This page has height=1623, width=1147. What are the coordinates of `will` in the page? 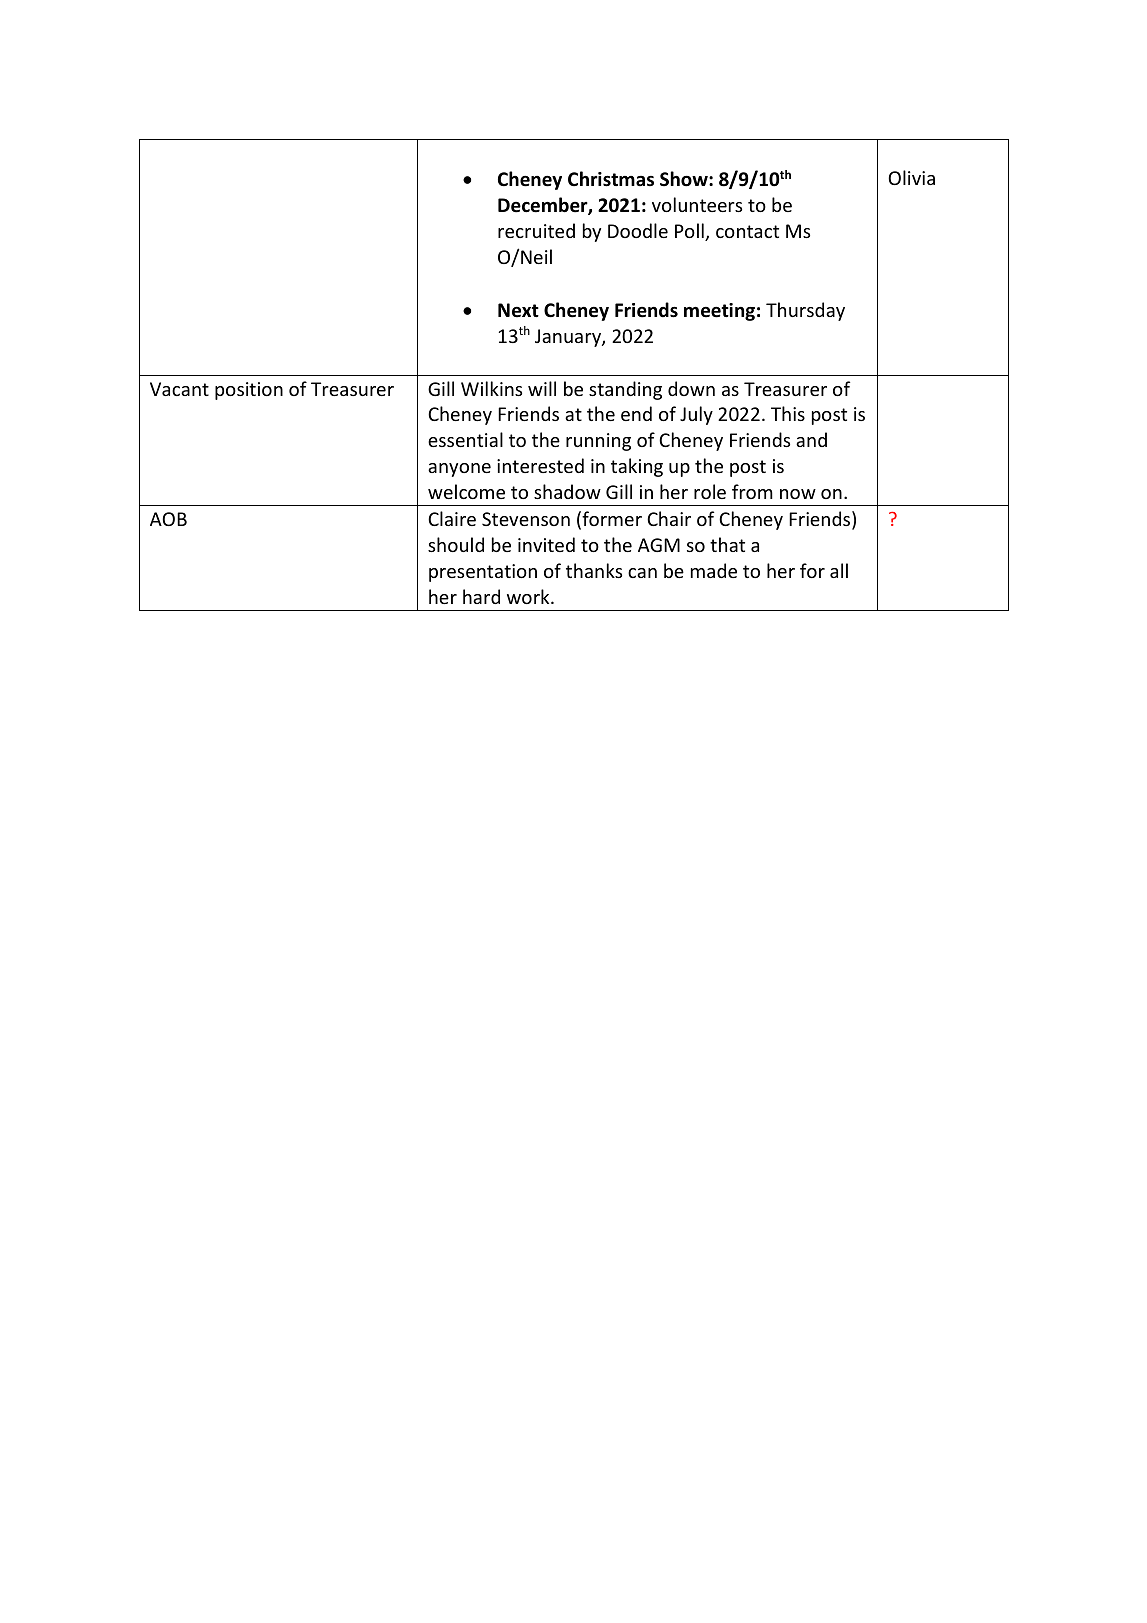 It's located at (542, 388).
